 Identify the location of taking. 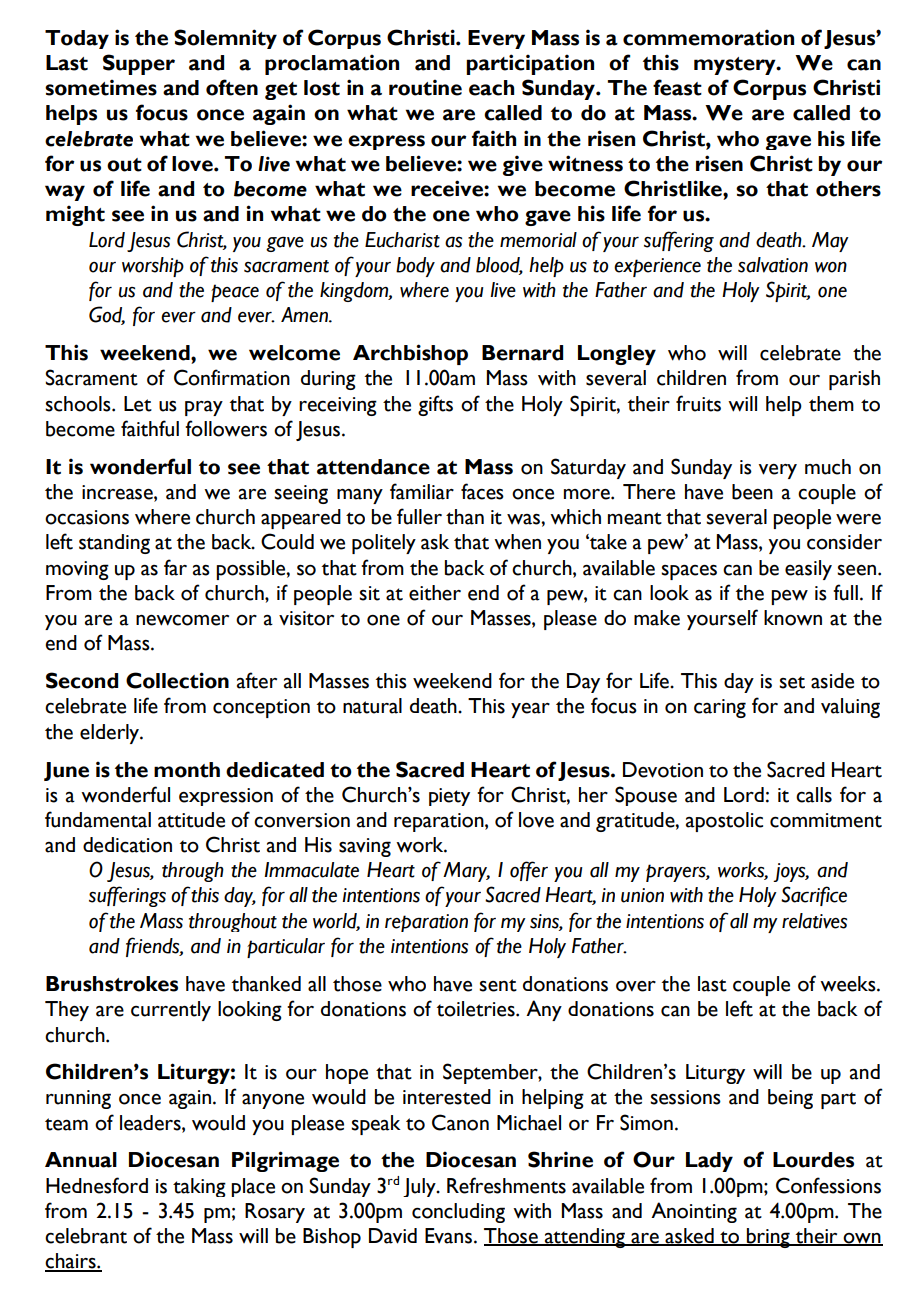
(199, 1187).
